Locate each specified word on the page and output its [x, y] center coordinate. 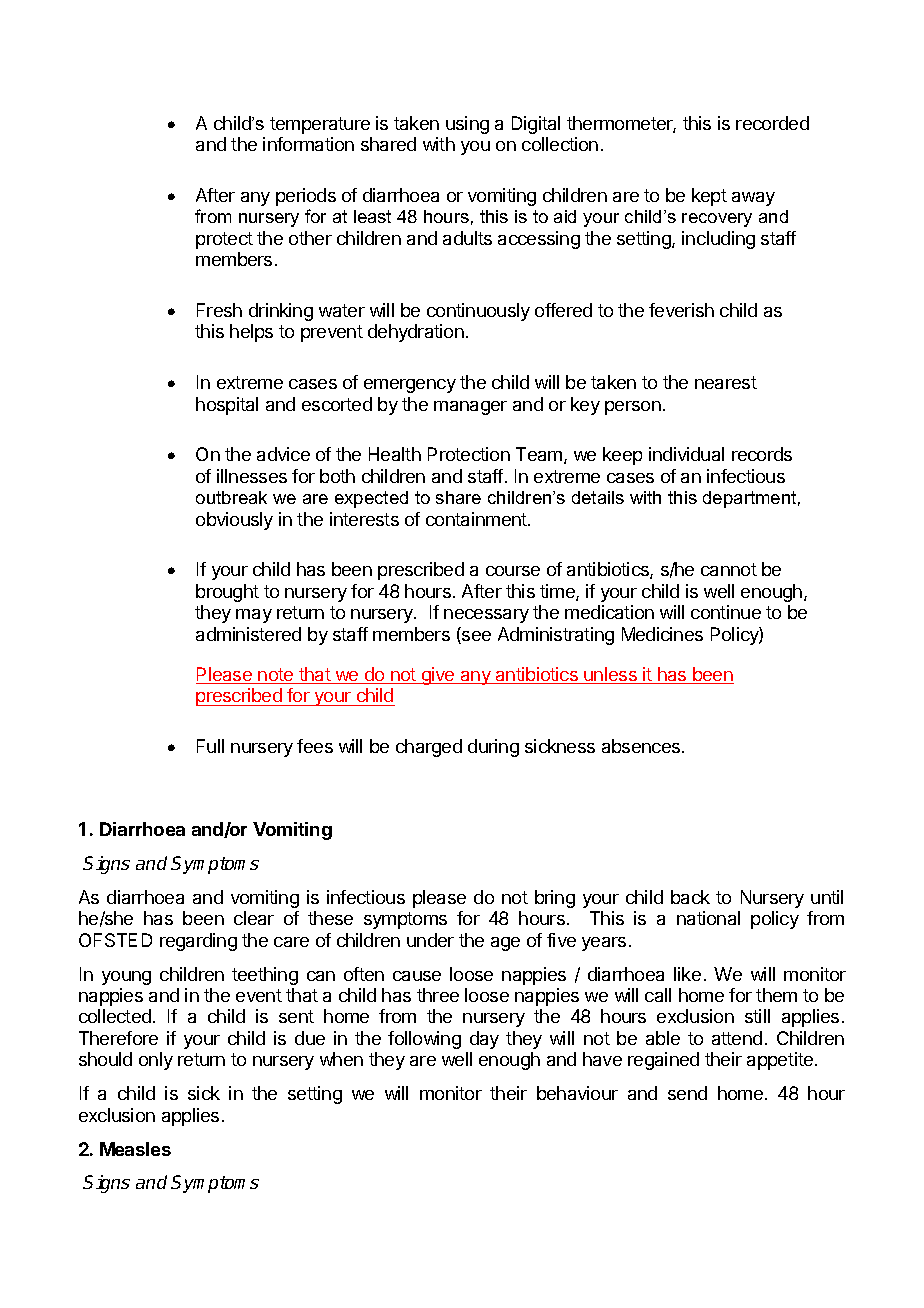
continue [726, 612]
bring [555, 899]
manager [470, 408]
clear [254, 918]
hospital [227, 406]
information [308, 144]
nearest [726, 382]
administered [248, 634]
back [690, 897]
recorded [772, 123]
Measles [135, 1149]
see [475, 637]
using [467, 125]
